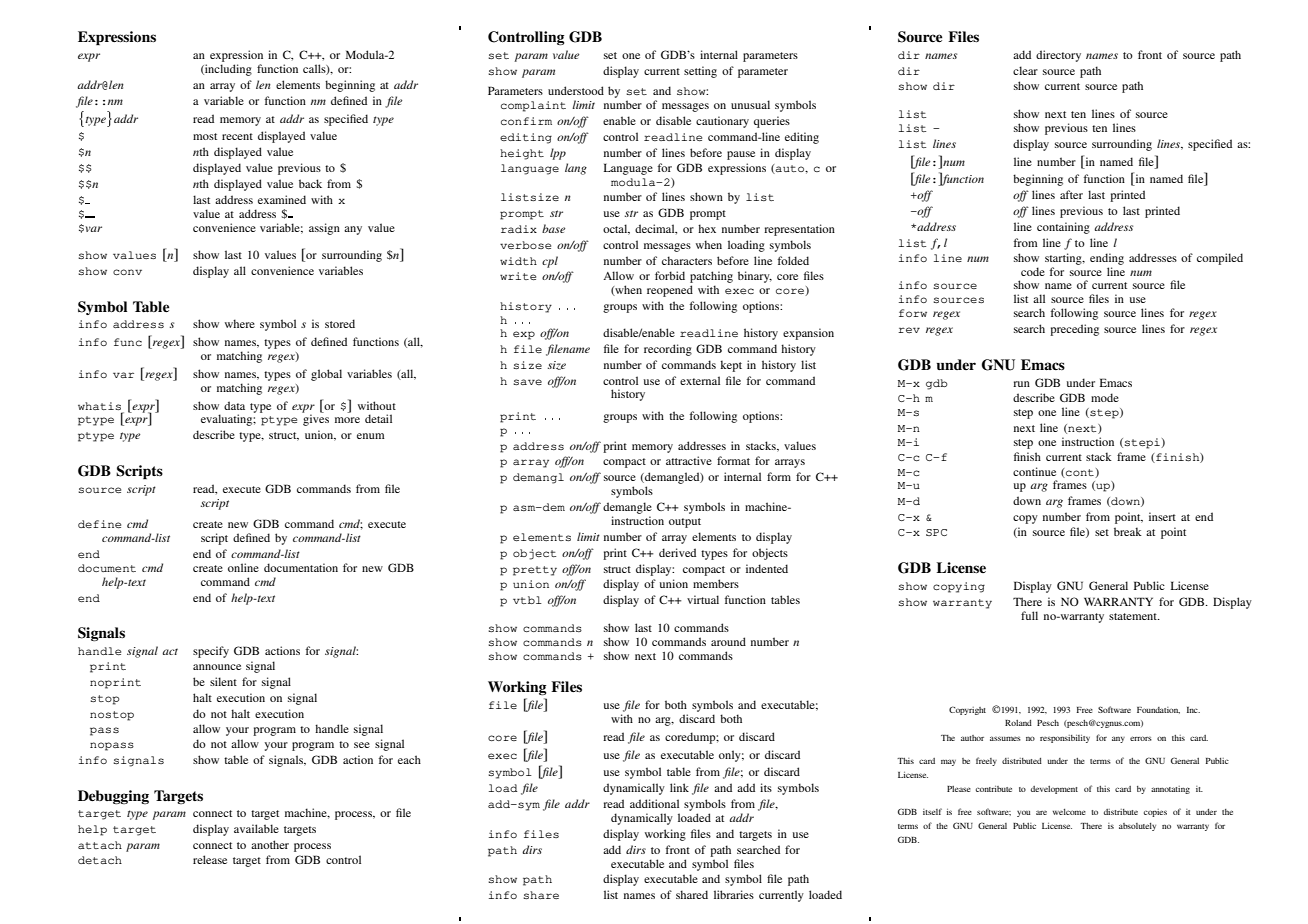  What do you see at coordinates (700, 72) in the screenshot?
I see `setting` at bounding box center [700, 72].
